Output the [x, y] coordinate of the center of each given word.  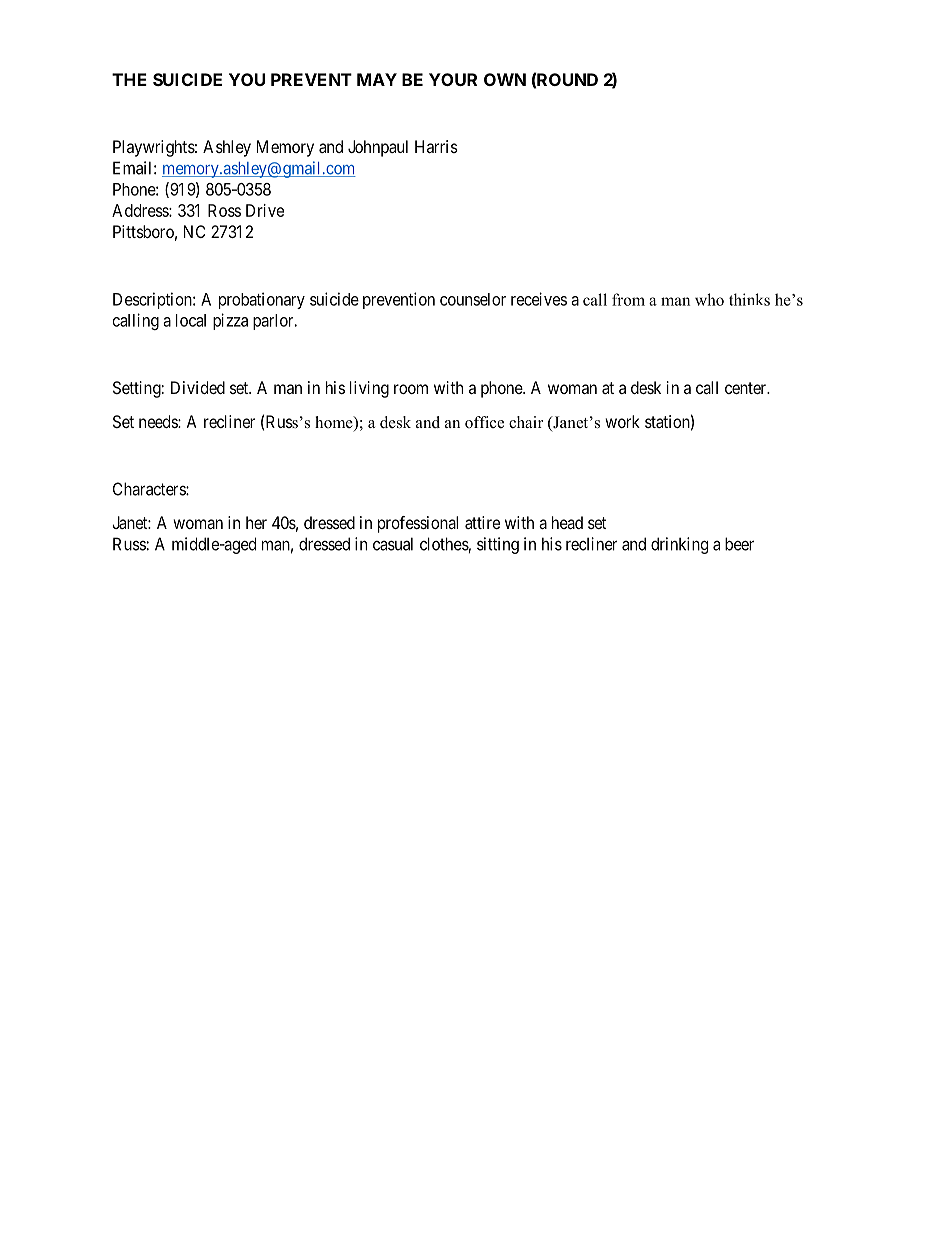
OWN [505, 79]
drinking [679, 545]
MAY [377, 79]
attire [482, 522]
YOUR [453, 79]
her [256, 522]
